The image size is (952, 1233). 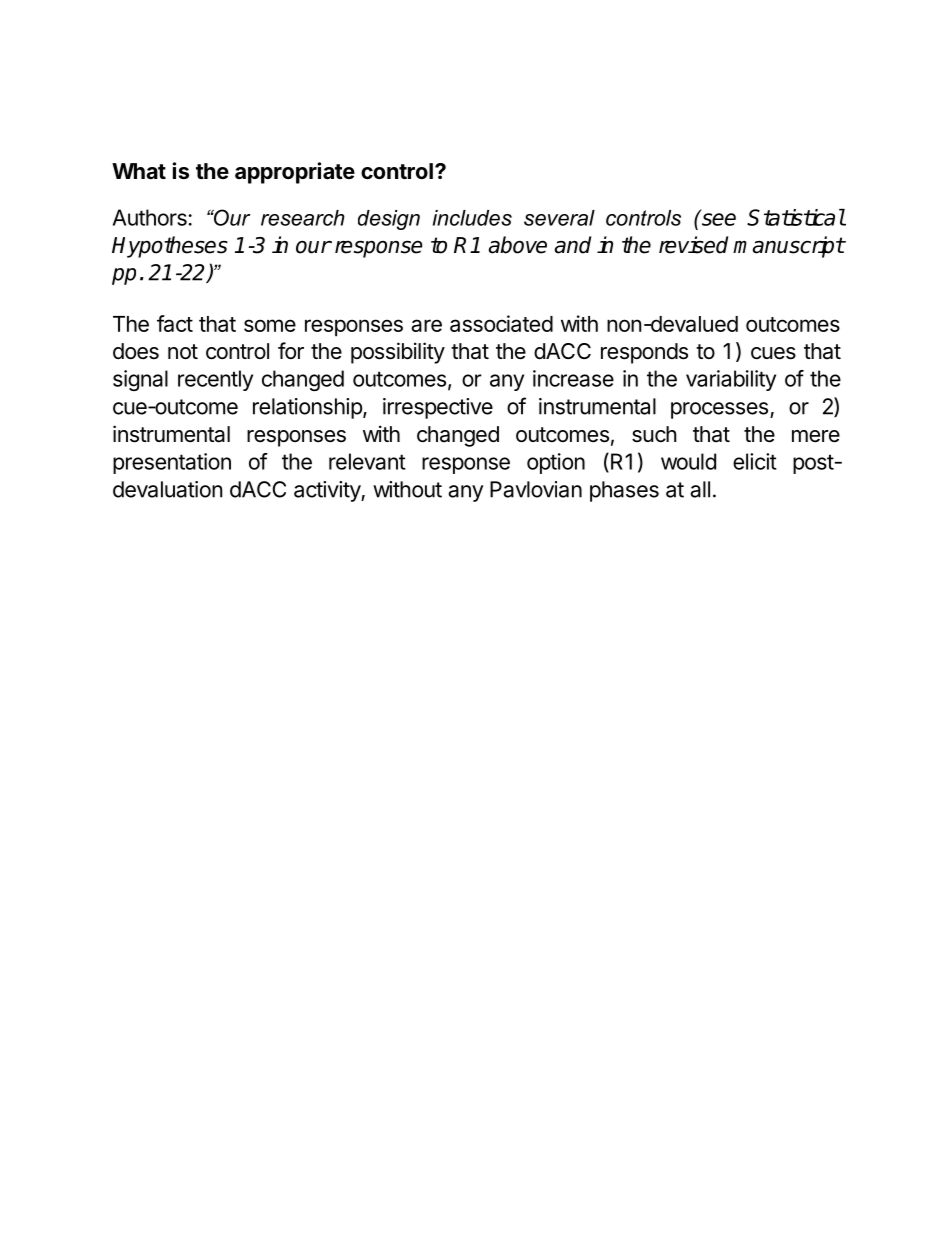 I want to click on presentation, so click(x=172, y=463).
